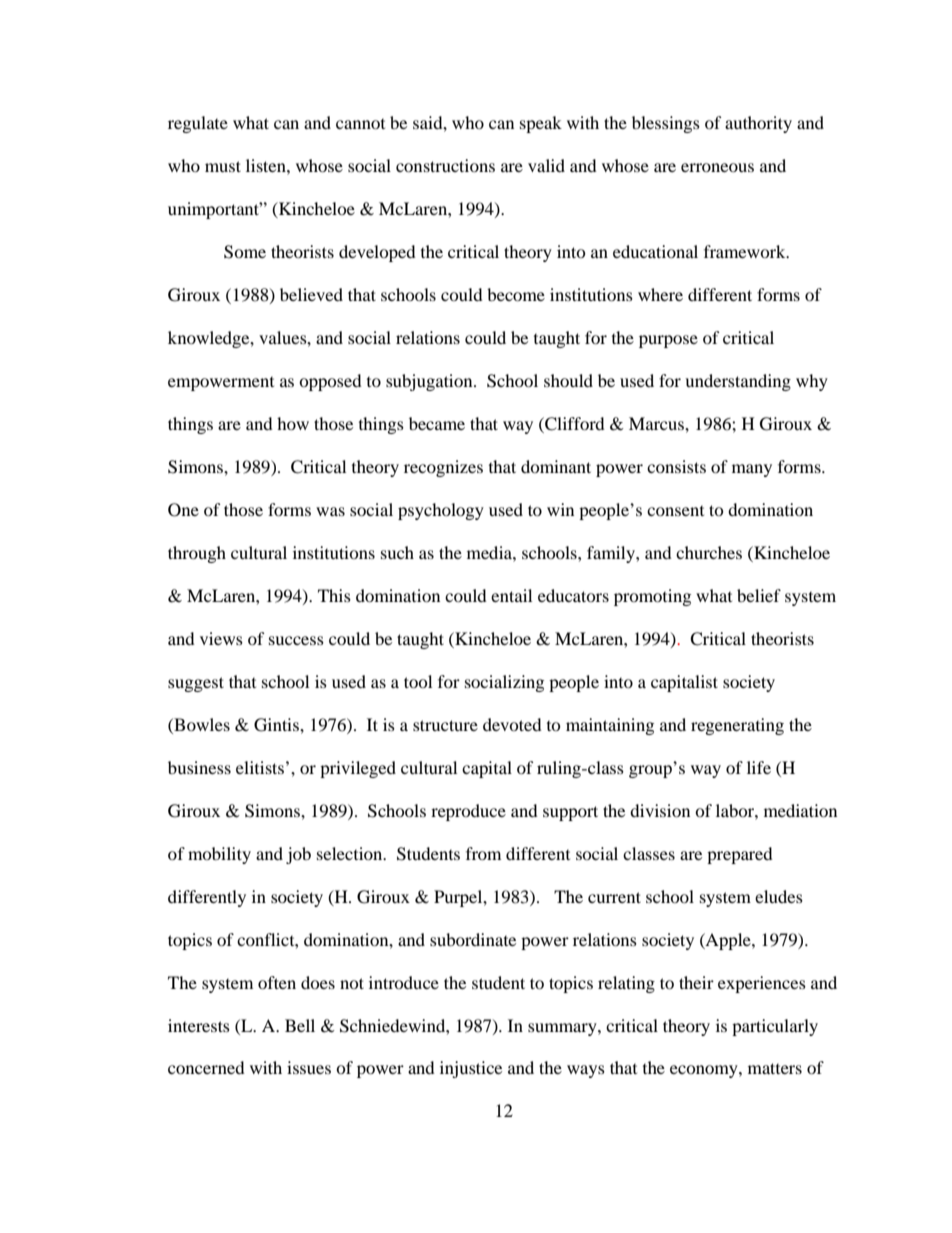  What do you see at coordinates (471, 1069) in the screenshot?
I see `injustice` at bounding box center [471, 1069].
